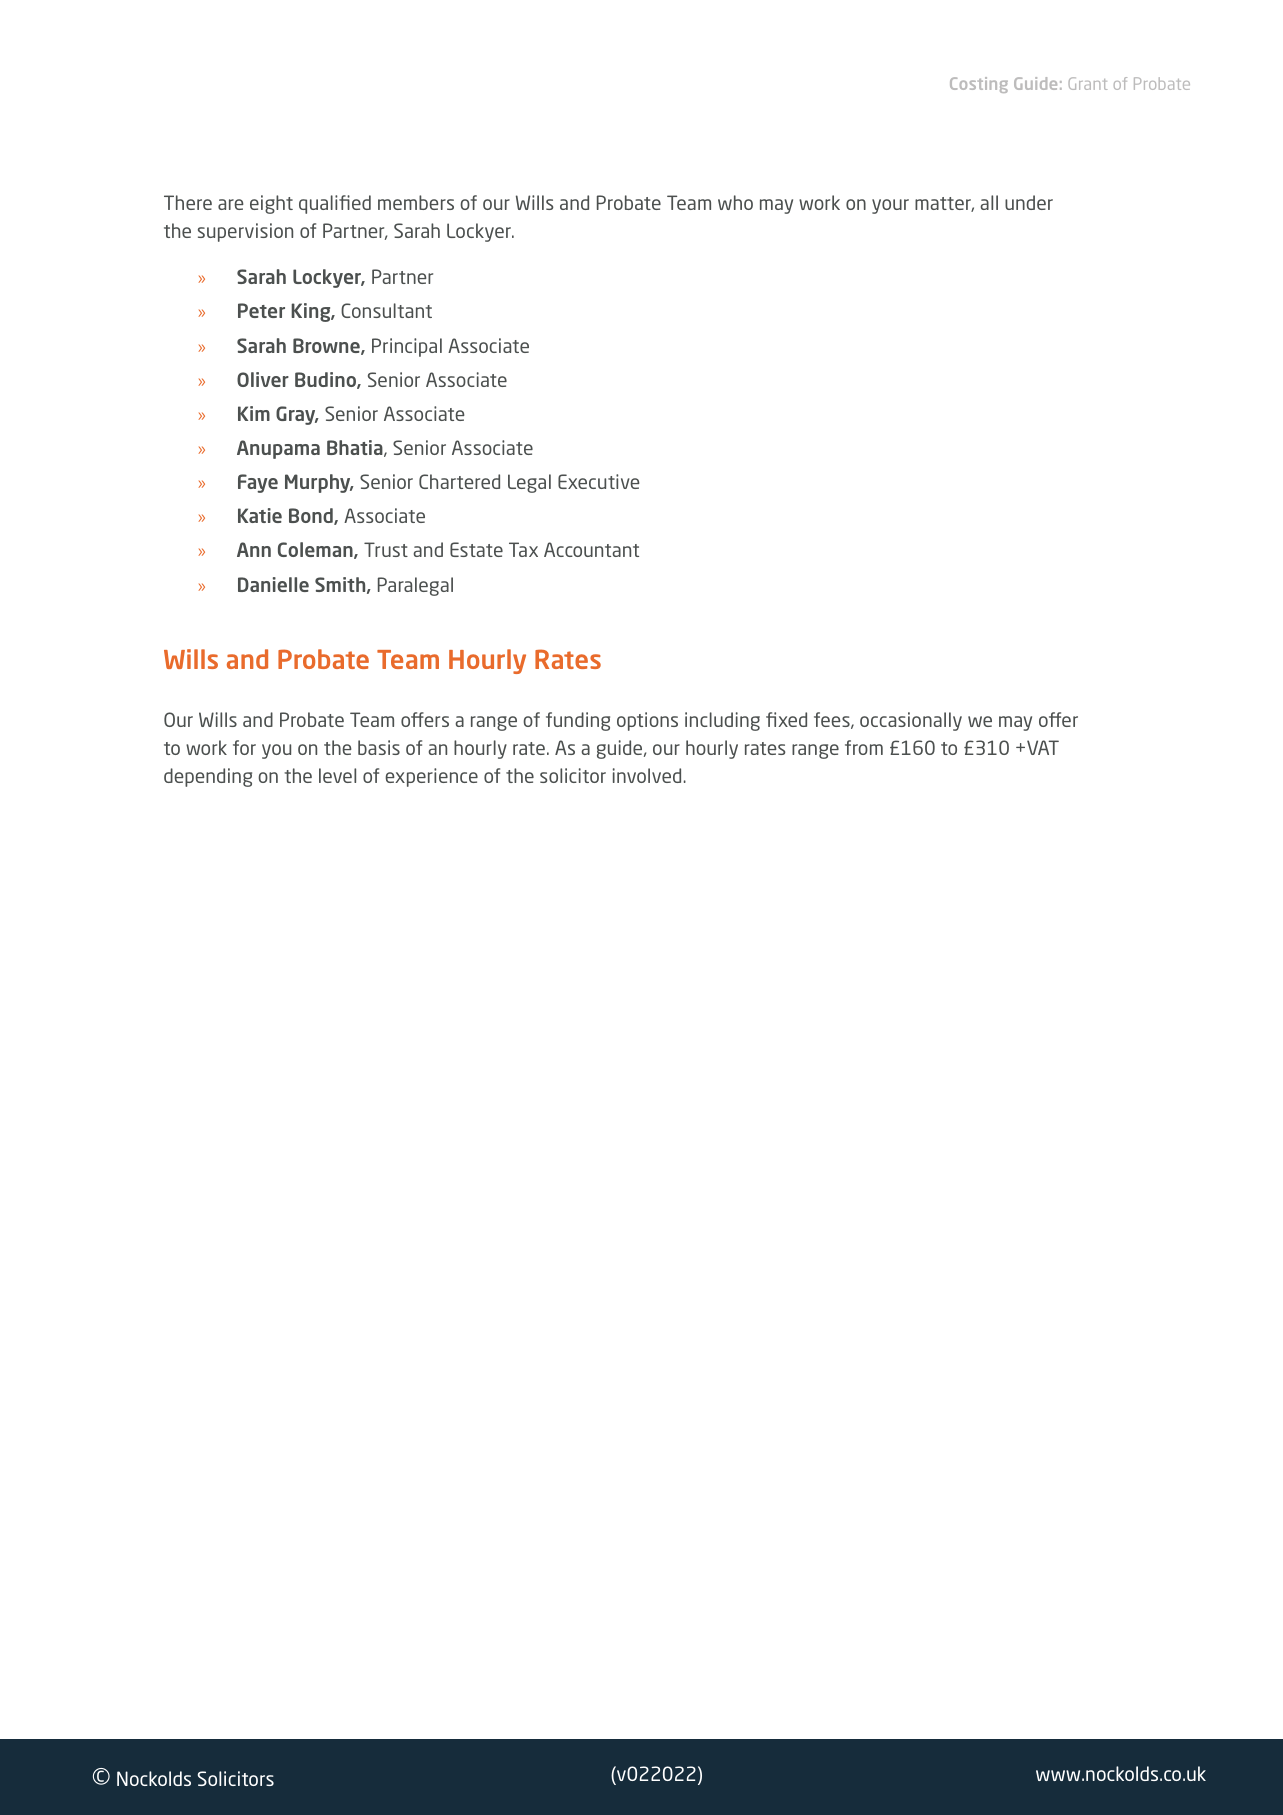 The image size is (1283, 1815). I want to click on involved, so click(647, 775).
